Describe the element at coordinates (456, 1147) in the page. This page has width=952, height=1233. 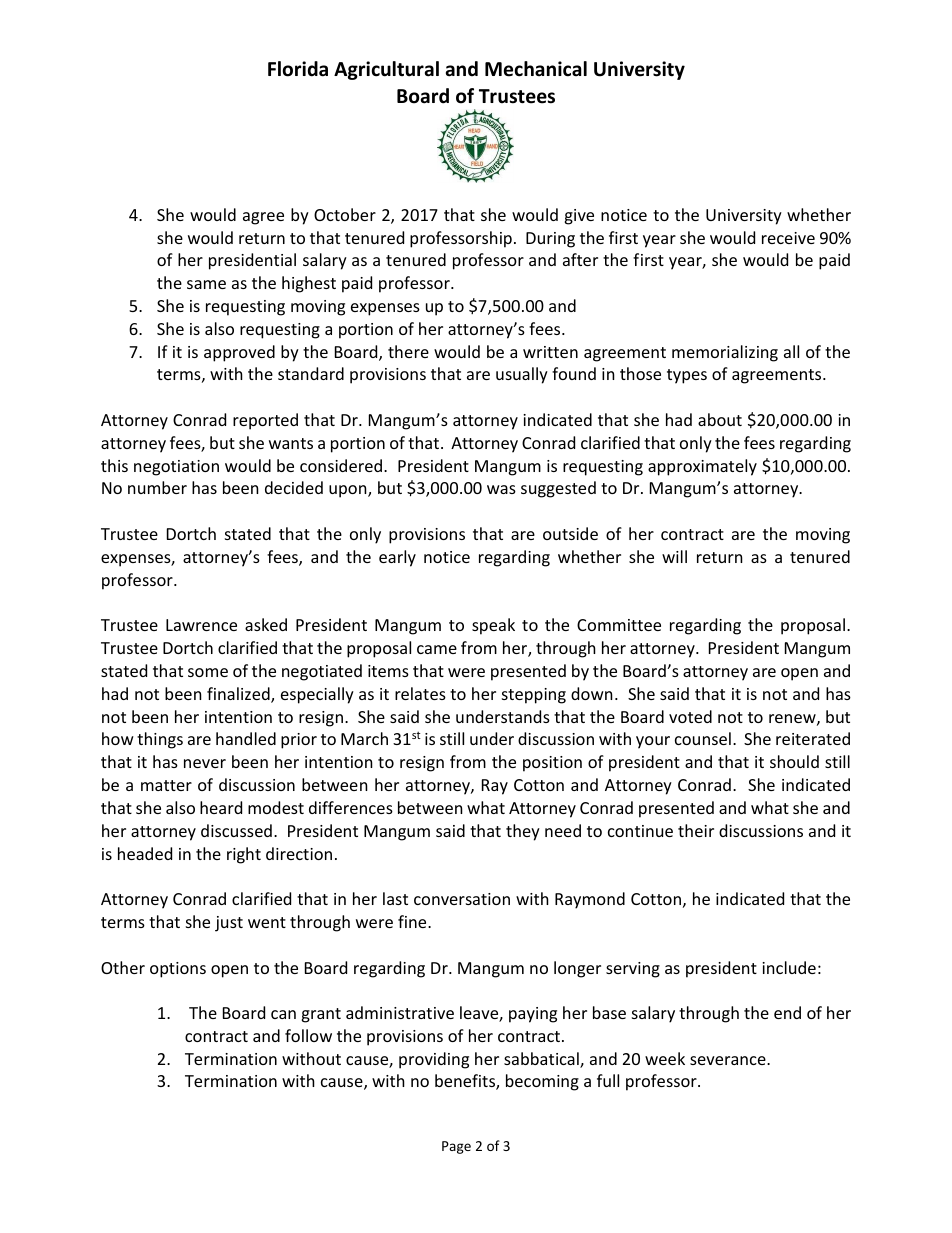
I see `Page` at that location.
